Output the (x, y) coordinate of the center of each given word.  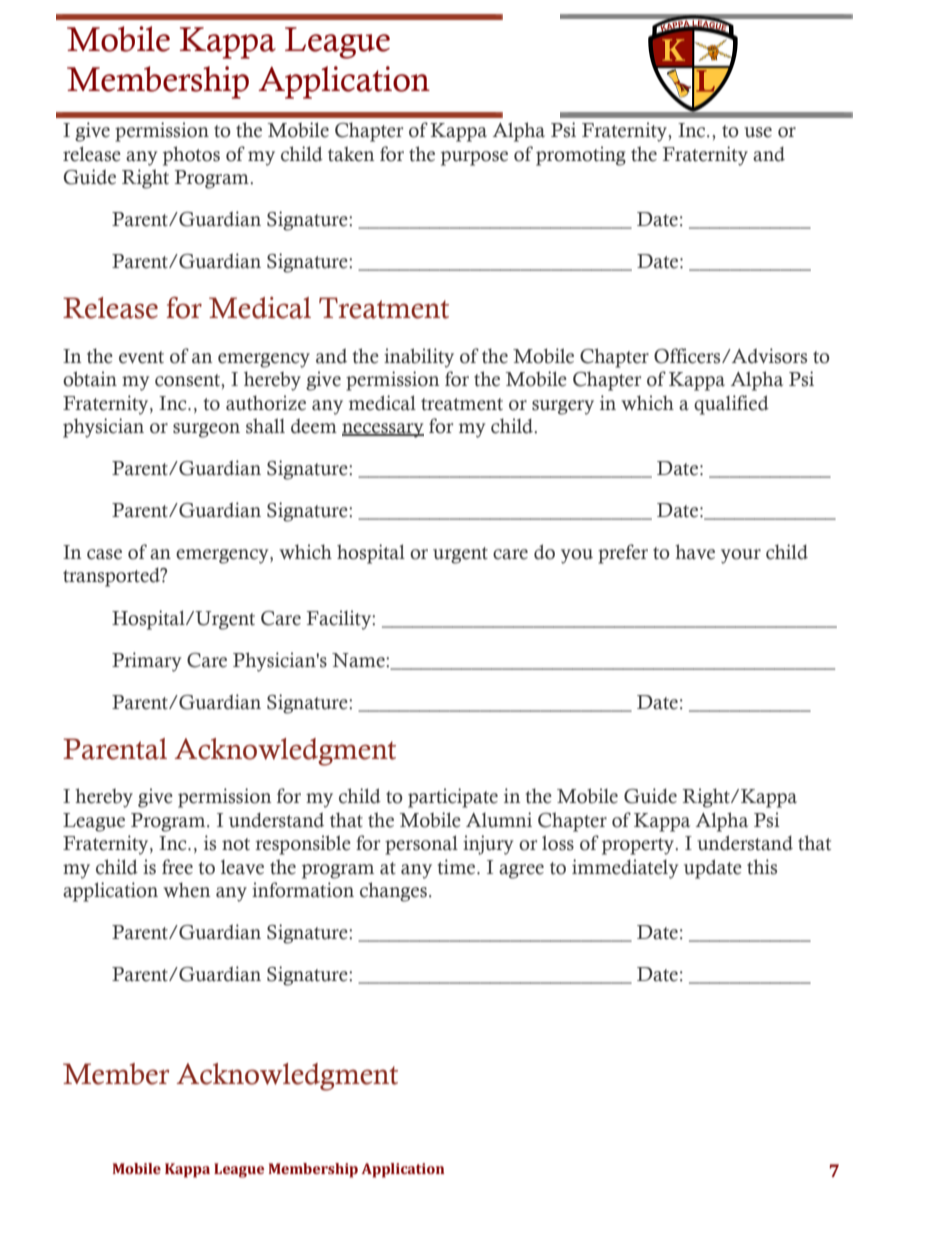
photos (191, 156)
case (104, 554)
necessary (383, 430)
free (177, 867)
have (695, 552)
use (758, 132)
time (457, 867)
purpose (474, 158)
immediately (625, 869)
